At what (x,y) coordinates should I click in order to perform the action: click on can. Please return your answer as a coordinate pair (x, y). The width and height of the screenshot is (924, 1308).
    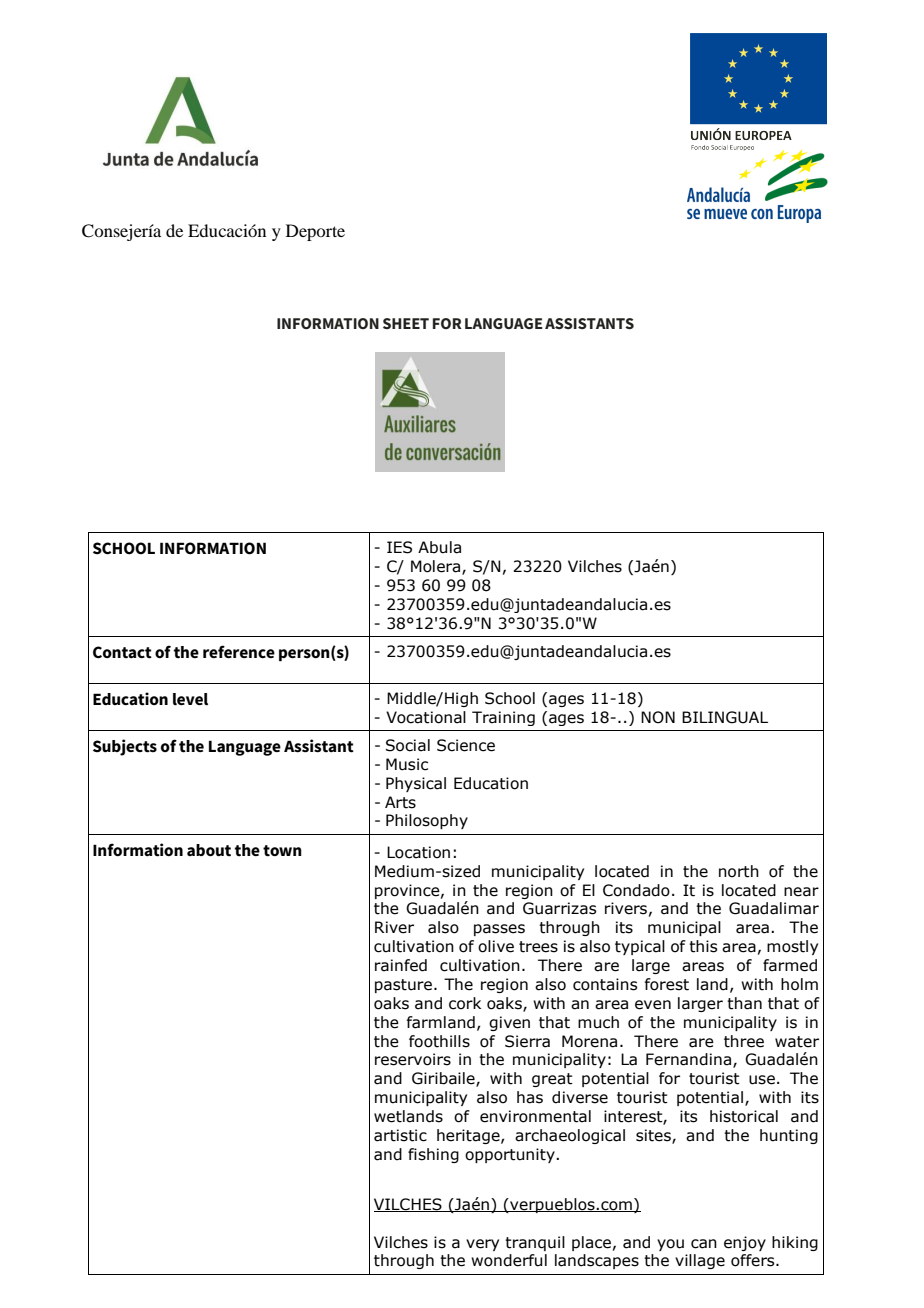
    Looking at the image, I should click on (704, 1244).
